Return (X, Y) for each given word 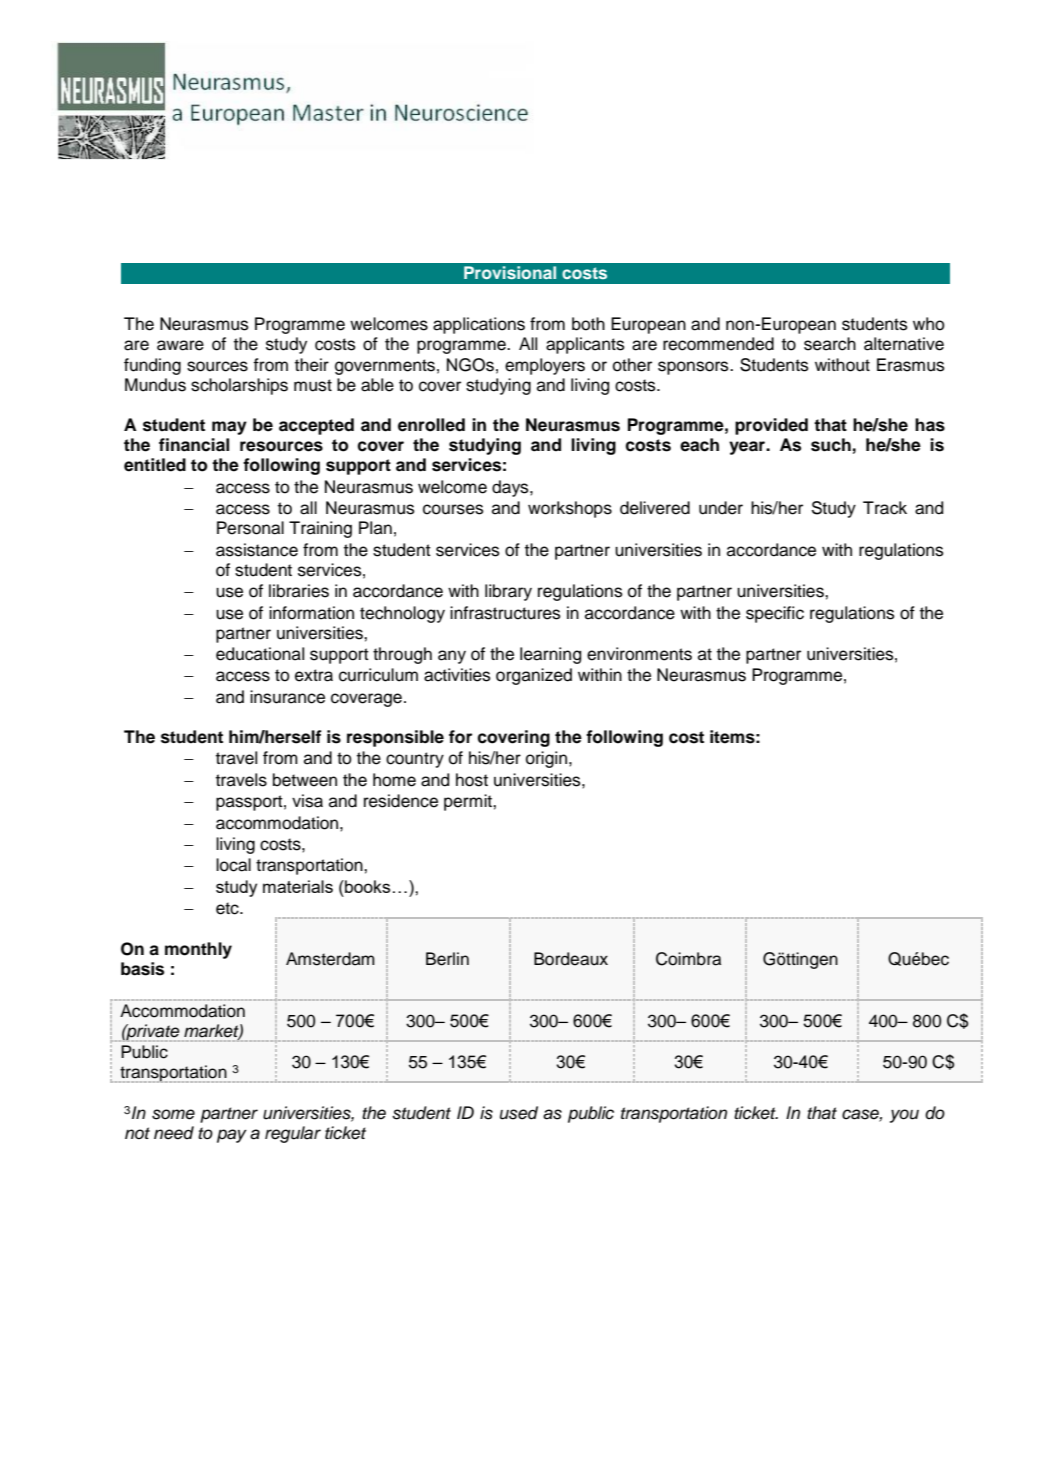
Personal (250, 528)
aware (180, 345)
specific (775, 614)
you (904, 1116)
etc (228, 908)
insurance (287, 697)
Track (885, 508)
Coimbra (688, 959)
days (511, 488)
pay (232, 1136)
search (830, 344)
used (519, 1113)
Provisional (510, 272)
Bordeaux (571, 959)
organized (534, 676)
